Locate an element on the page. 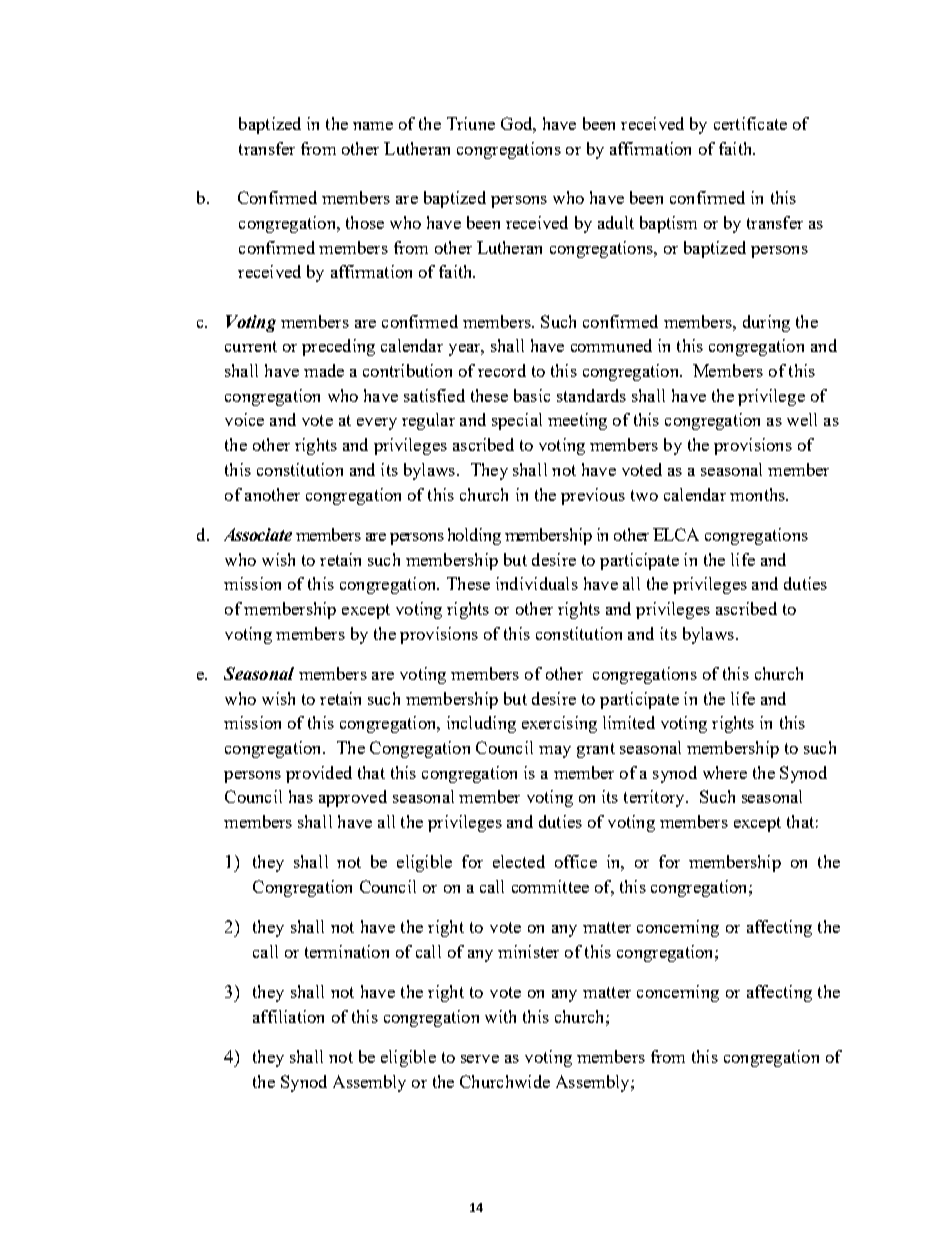  with is located at coordinates (500, 1016).
